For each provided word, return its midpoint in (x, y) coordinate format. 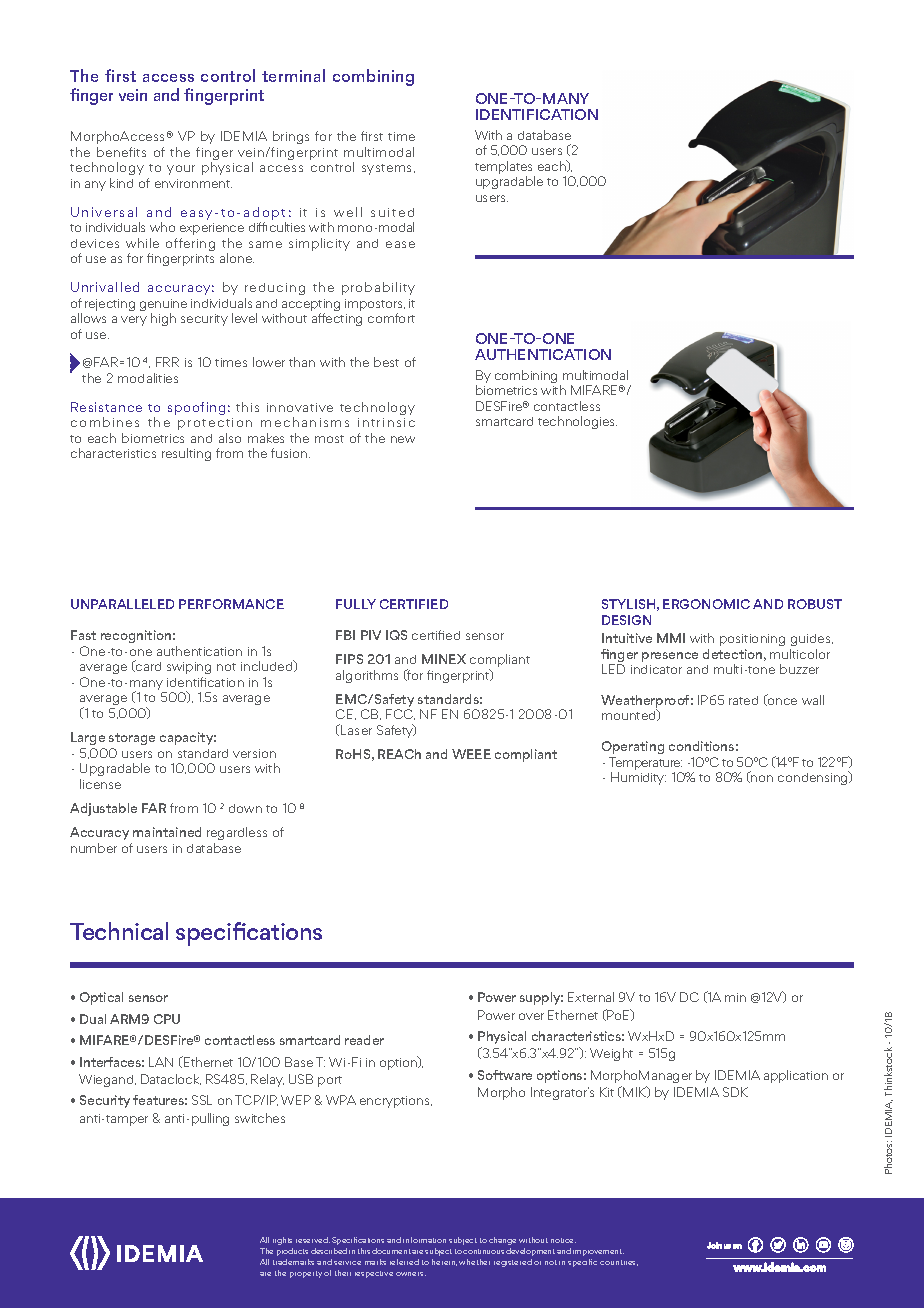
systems (388, 169)
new (403, 439)
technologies (577, 422)
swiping (189, 668)
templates (505, 169)
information (424, 1240)
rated (743, 700)
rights (282, 1241)
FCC (400, 714)
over (531, 1016)
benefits (121, 152)
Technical (119, 931)
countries (619, 1263)
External (591, 997)
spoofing (196, 408)
